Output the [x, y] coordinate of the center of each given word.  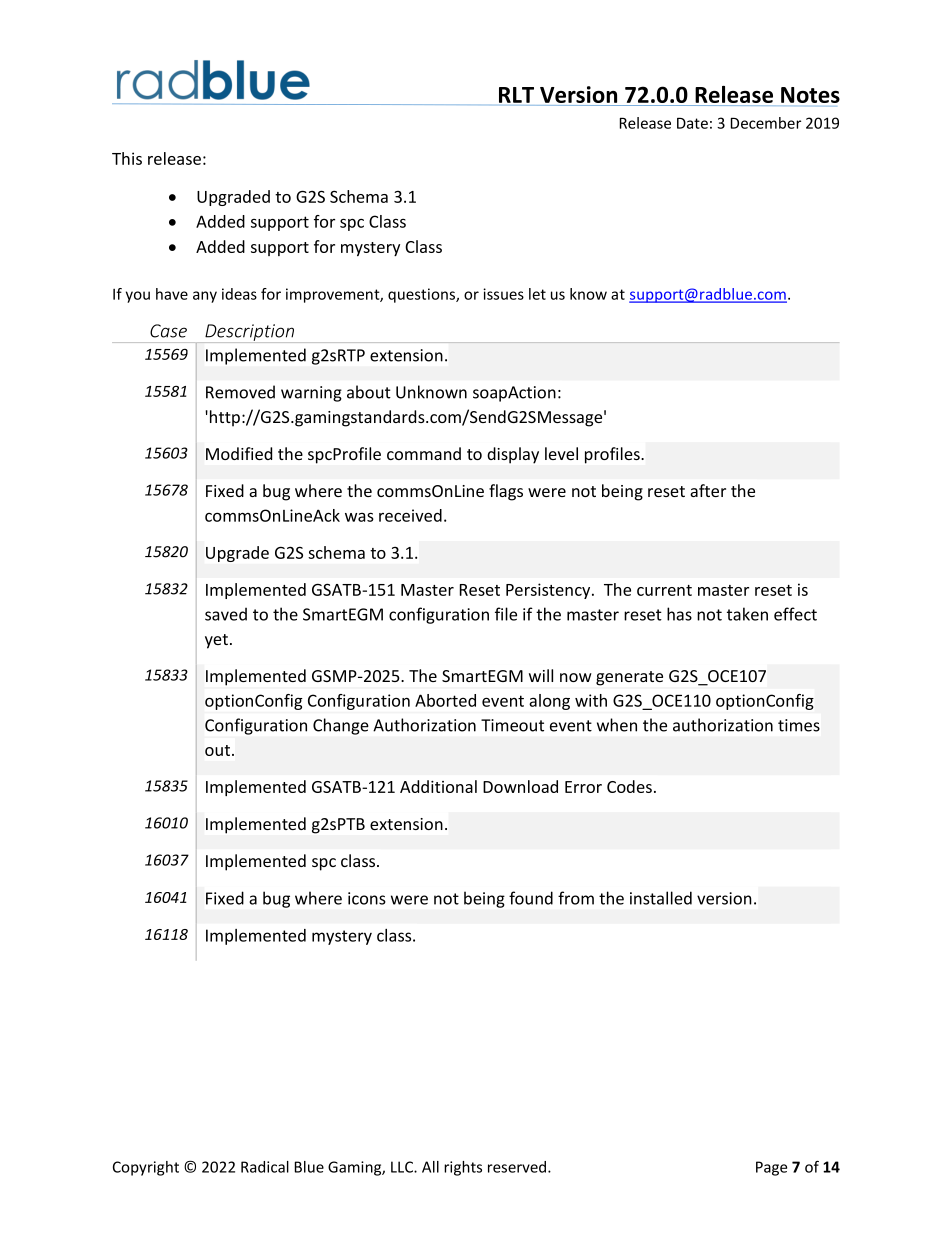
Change [341, 726]
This [127, 158]
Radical [265, 1167]
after [708, 490]
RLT [516, 95]
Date [692, 123]
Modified [239, 453]
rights [463, 1168]
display [513, 455]
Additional [438, 786]
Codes [629, 786]
